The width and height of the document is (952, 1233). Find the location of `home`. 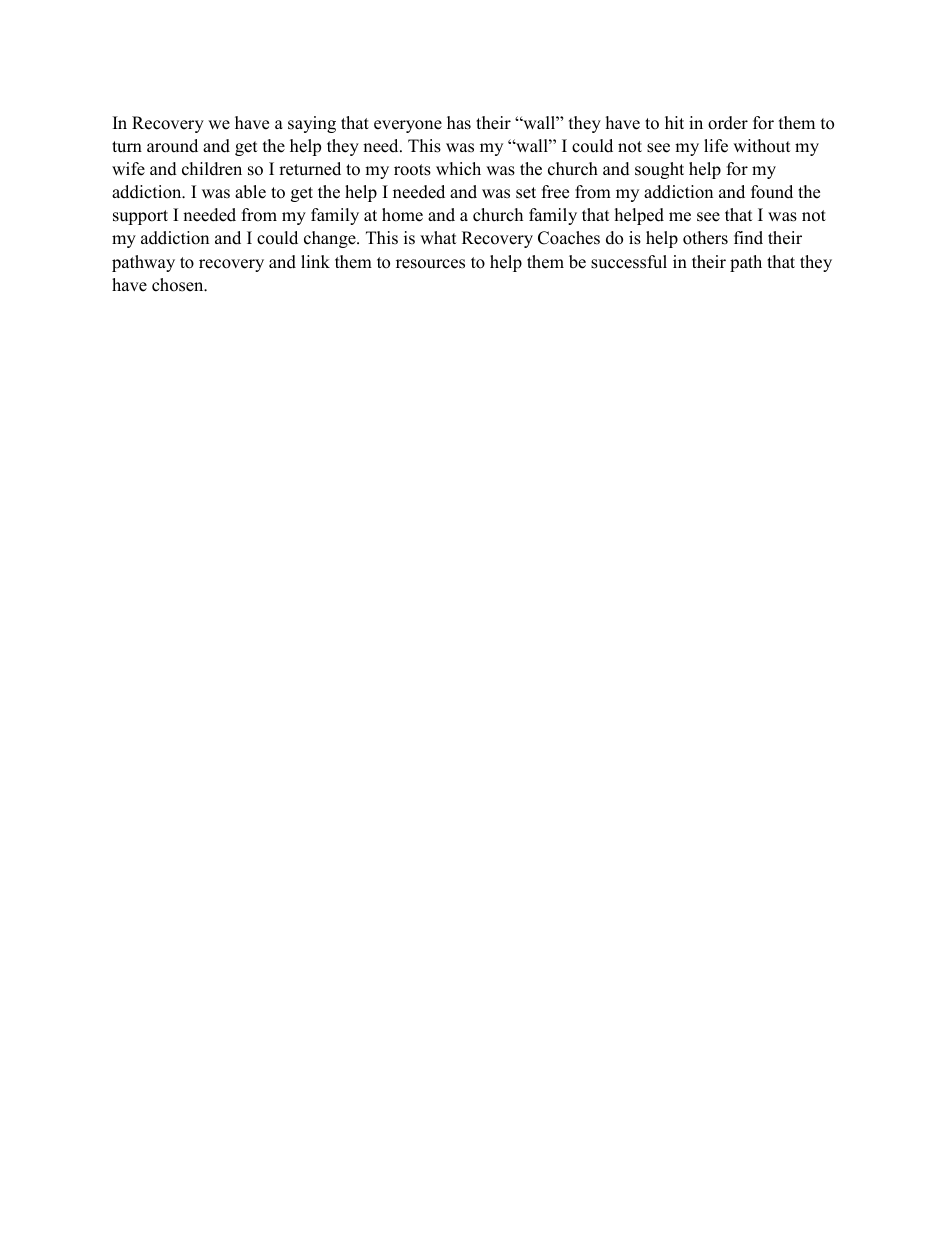

home is located at coordinates (402, 215).
